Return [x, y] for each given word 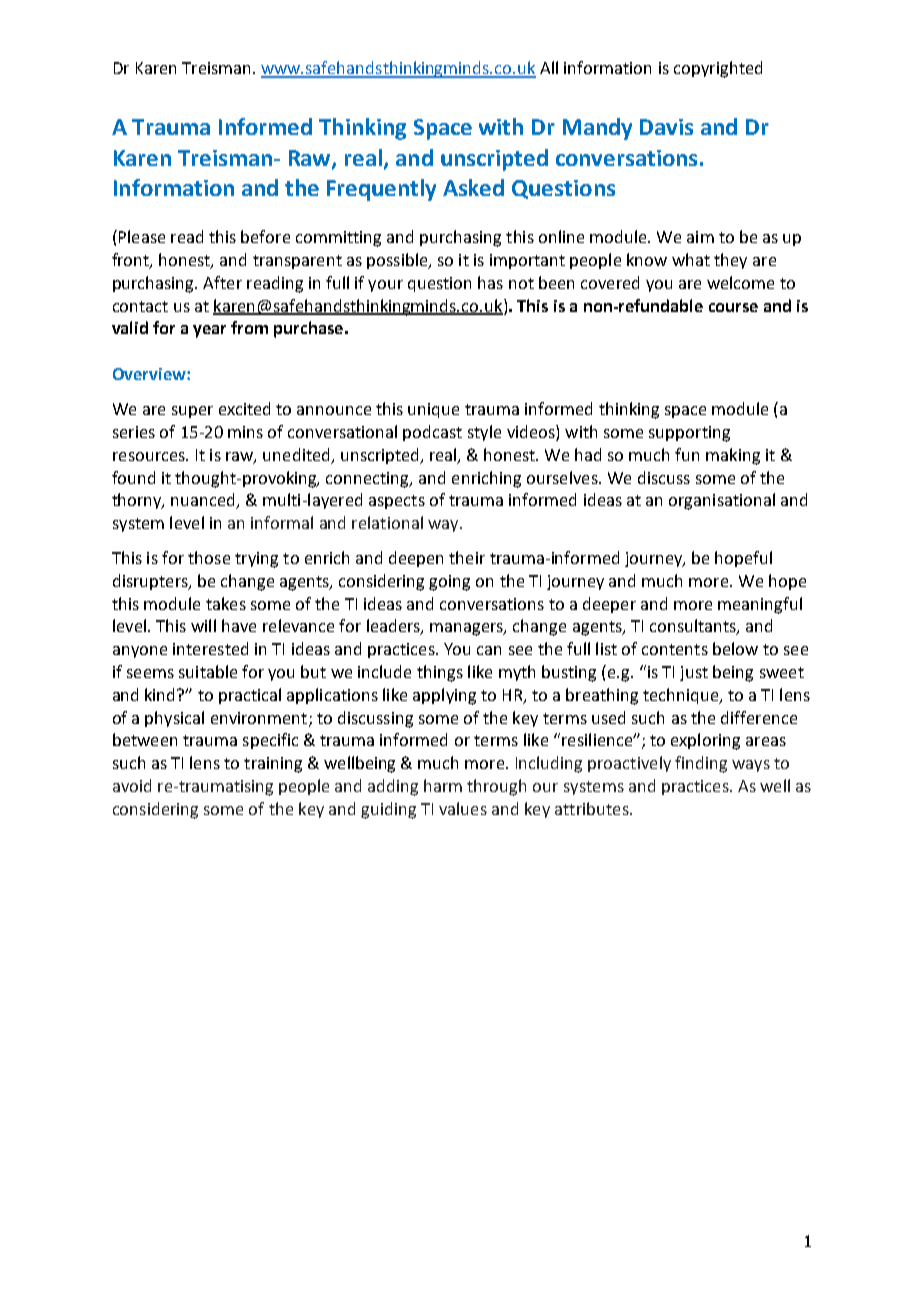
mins [245, 432]
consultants [694, 627]
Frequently [381, 190]
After [222, 282]
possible [398, 261]
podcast [432, 433]
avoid [132, 785]
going [449, 583]
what [691, 259]
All [549, 67]
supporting [689, 434]
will [203, 625]
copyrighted [718, 69]
